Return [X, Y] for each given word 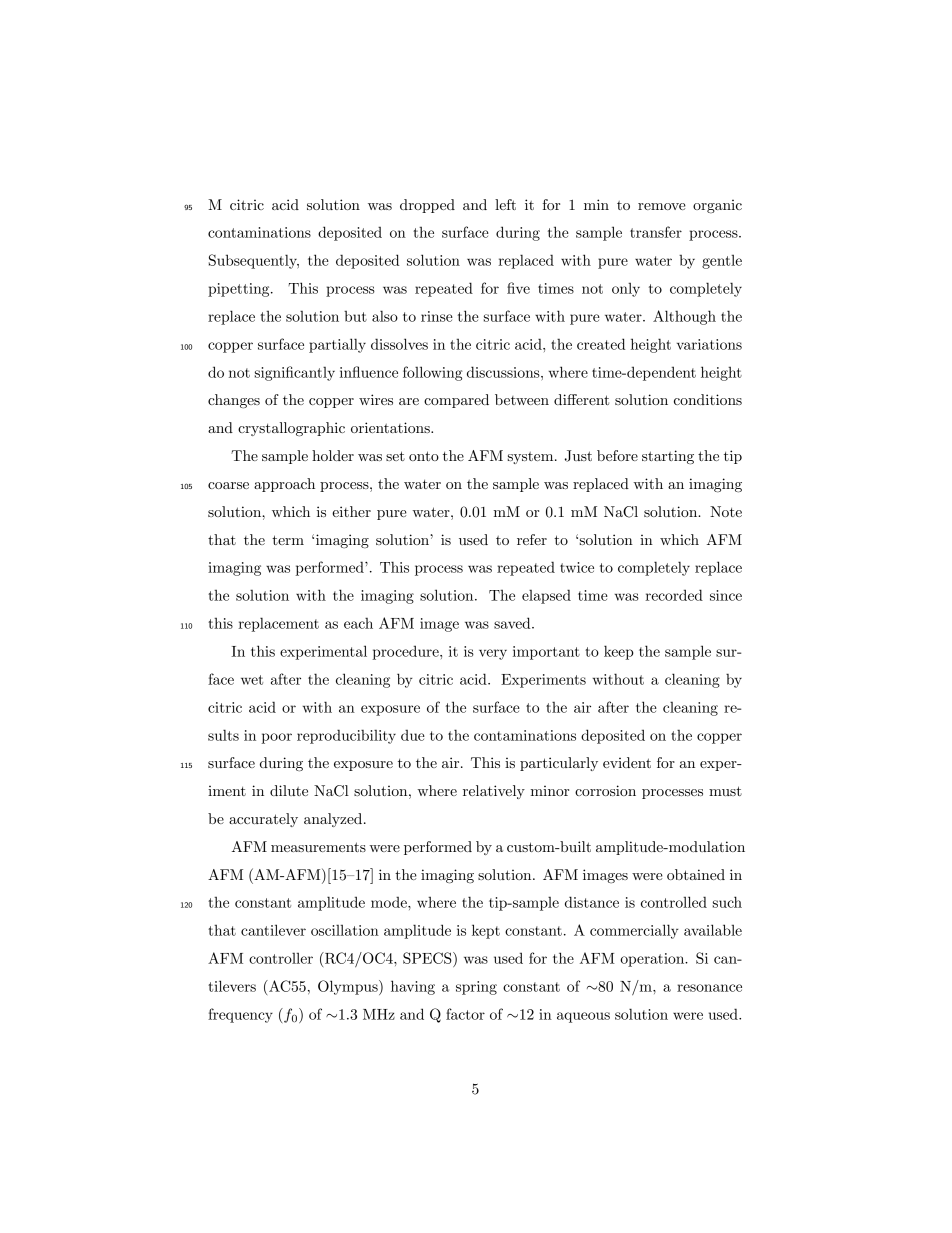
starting [668, 457]
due [413, 735]
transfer [656, 232]
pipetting [240, 290]
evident [627, 762]
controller [281, 958]
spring [476, 988]
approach [284, 485]
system [532, 458]
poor [276, 738]
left [505, 204]
